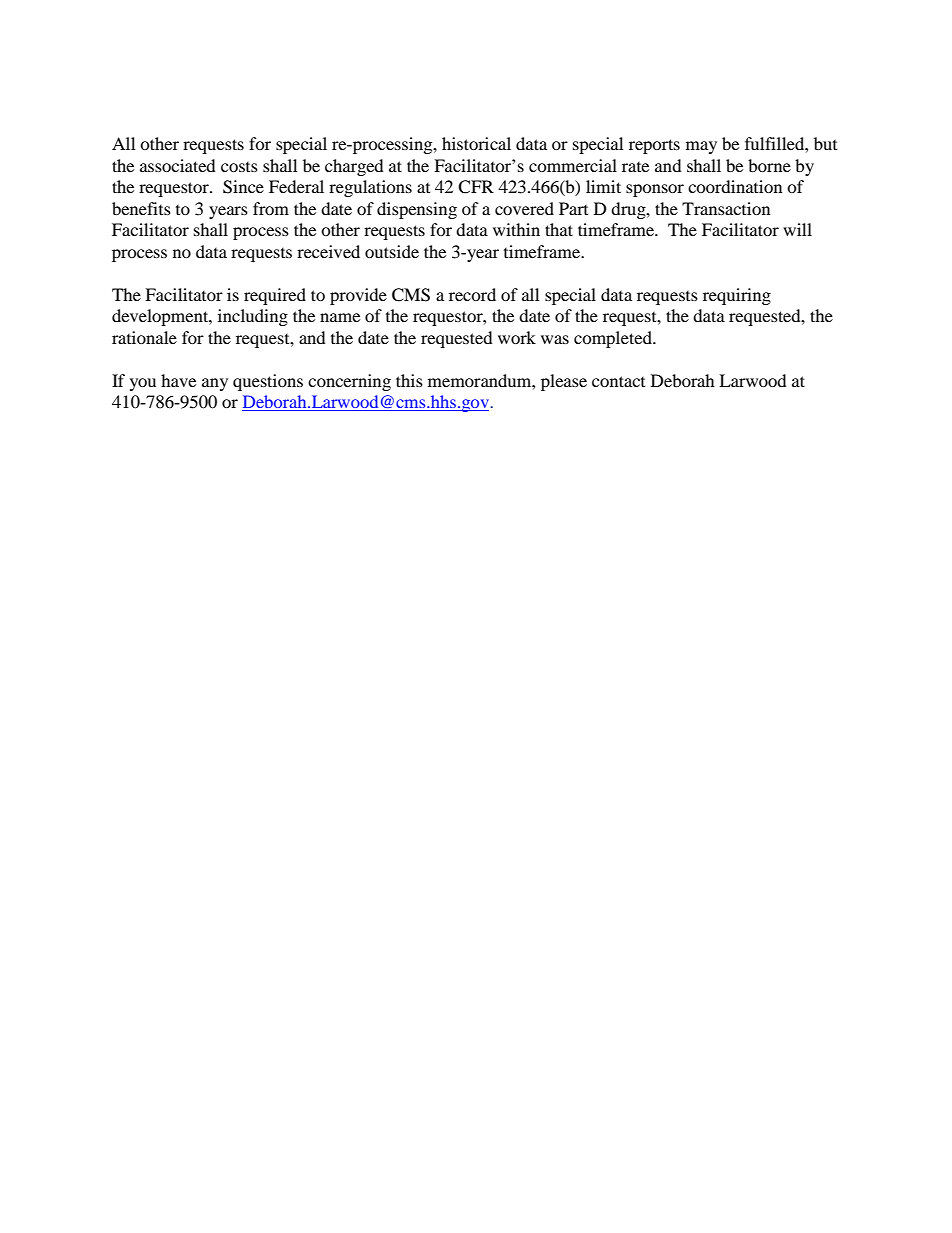 This image has height=1233, width=952. I want to click on any, so click(215, 384).
